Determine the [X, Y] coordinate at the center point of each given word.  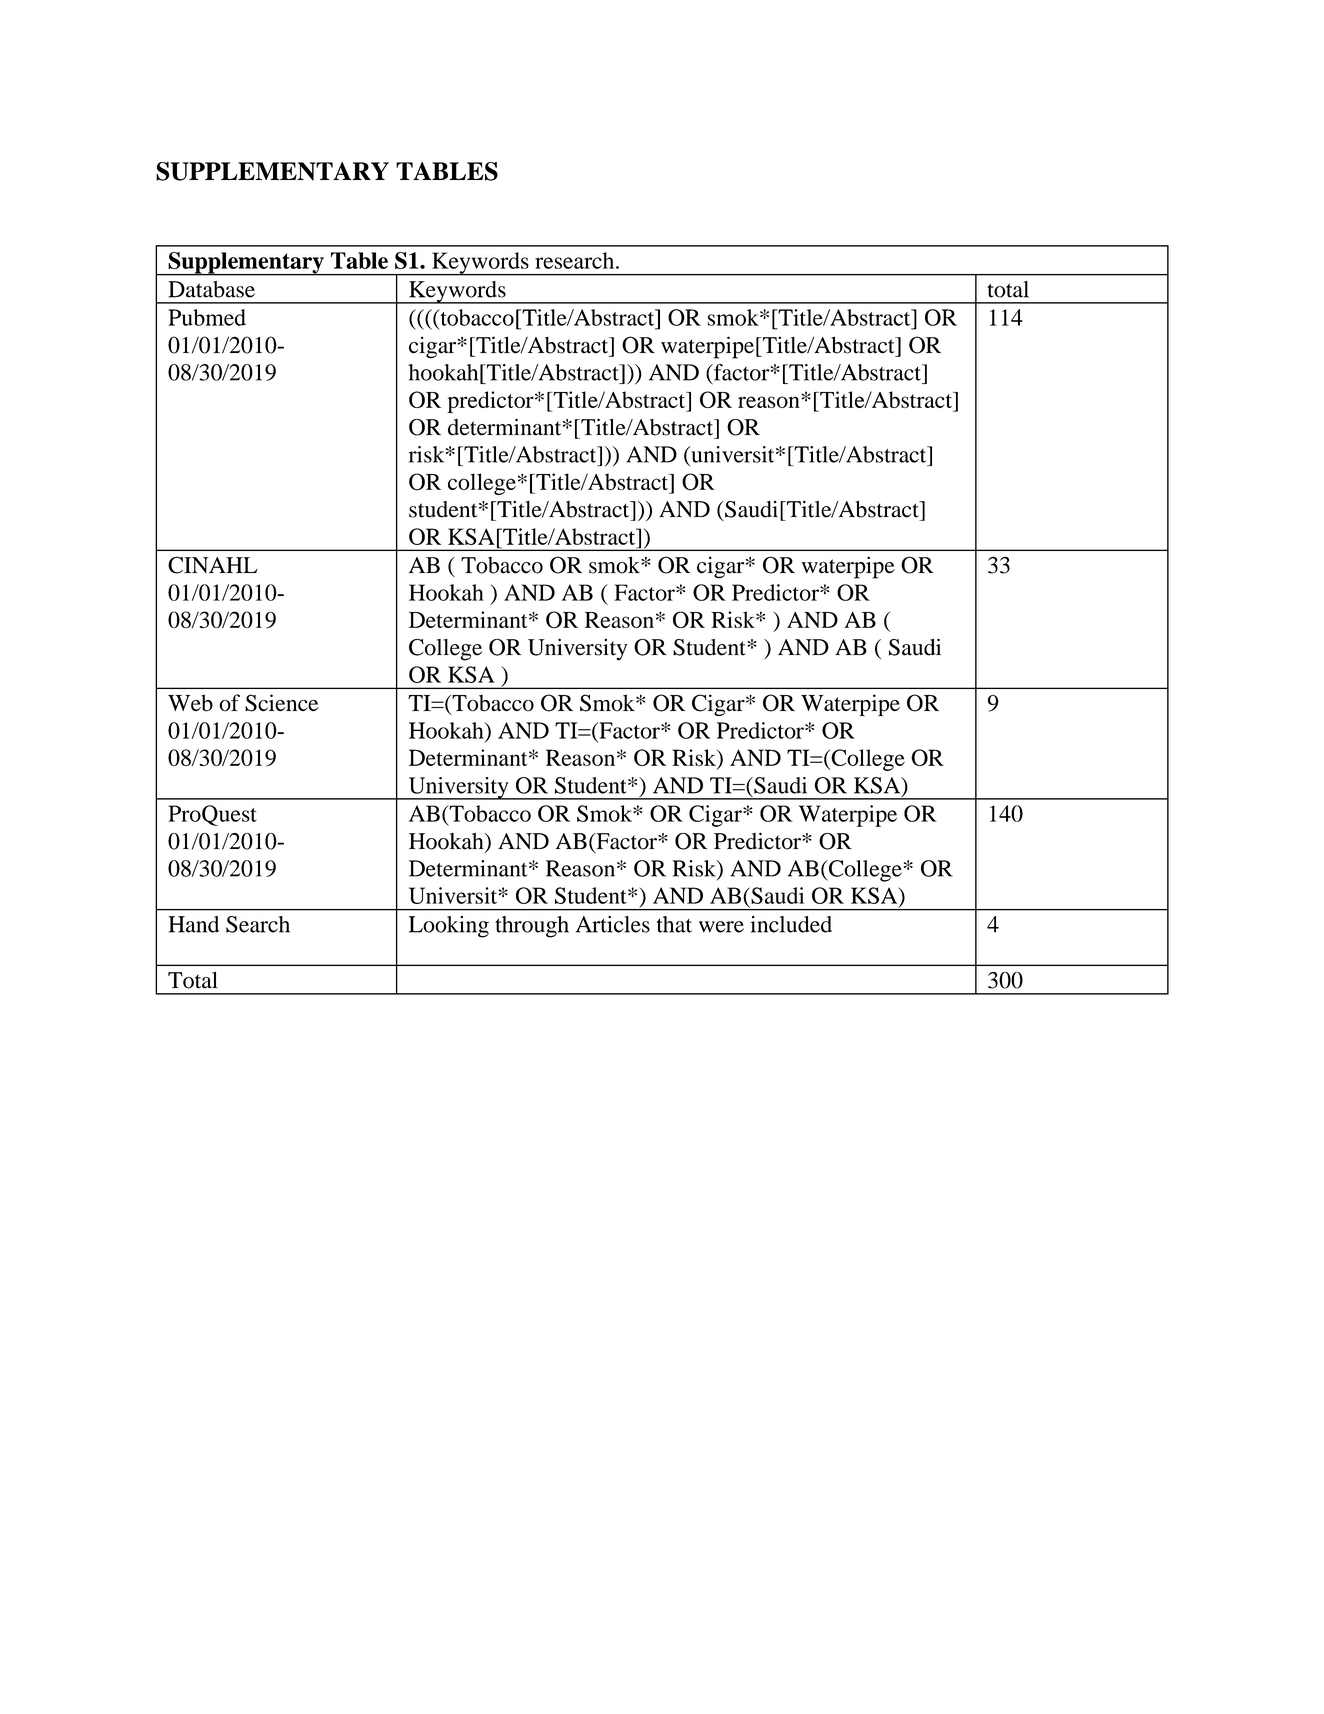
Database [211, 289]
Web [190, 703]
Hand [193, 924]
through [532, 927]
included [791, 924]
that [674, 924]
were [721, 927]
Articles [613, 924]
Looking [449, 927]
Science [282, 703]
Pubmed [207, 317]
